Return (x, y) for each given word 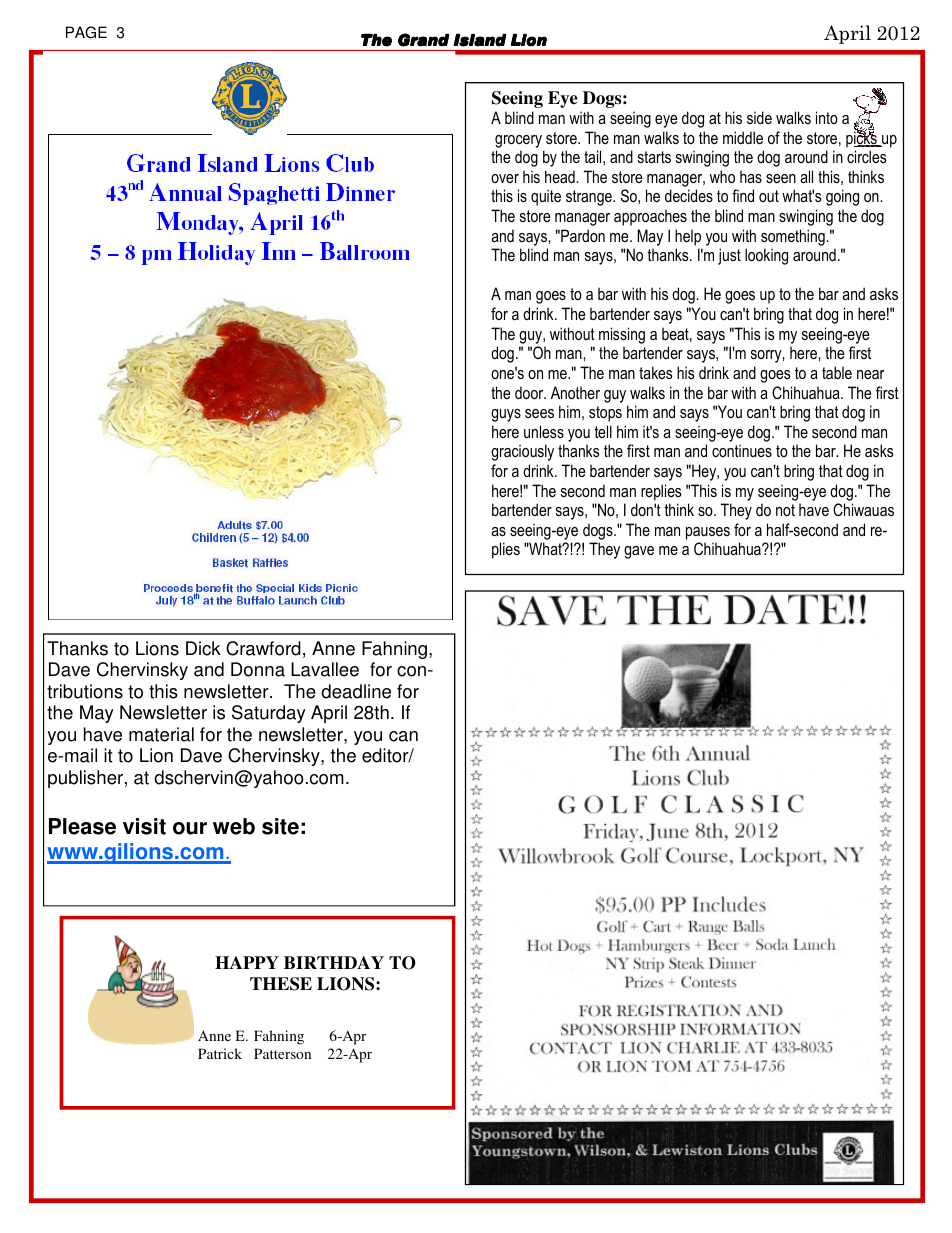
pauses (708, 533)
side (759, 117)
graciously (522, 452)
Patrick (220, 1053)
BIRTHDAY (334, 962)
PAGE (86, 32)
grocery (518, 141)
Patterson (282, 1053)
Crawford (263, 648)
